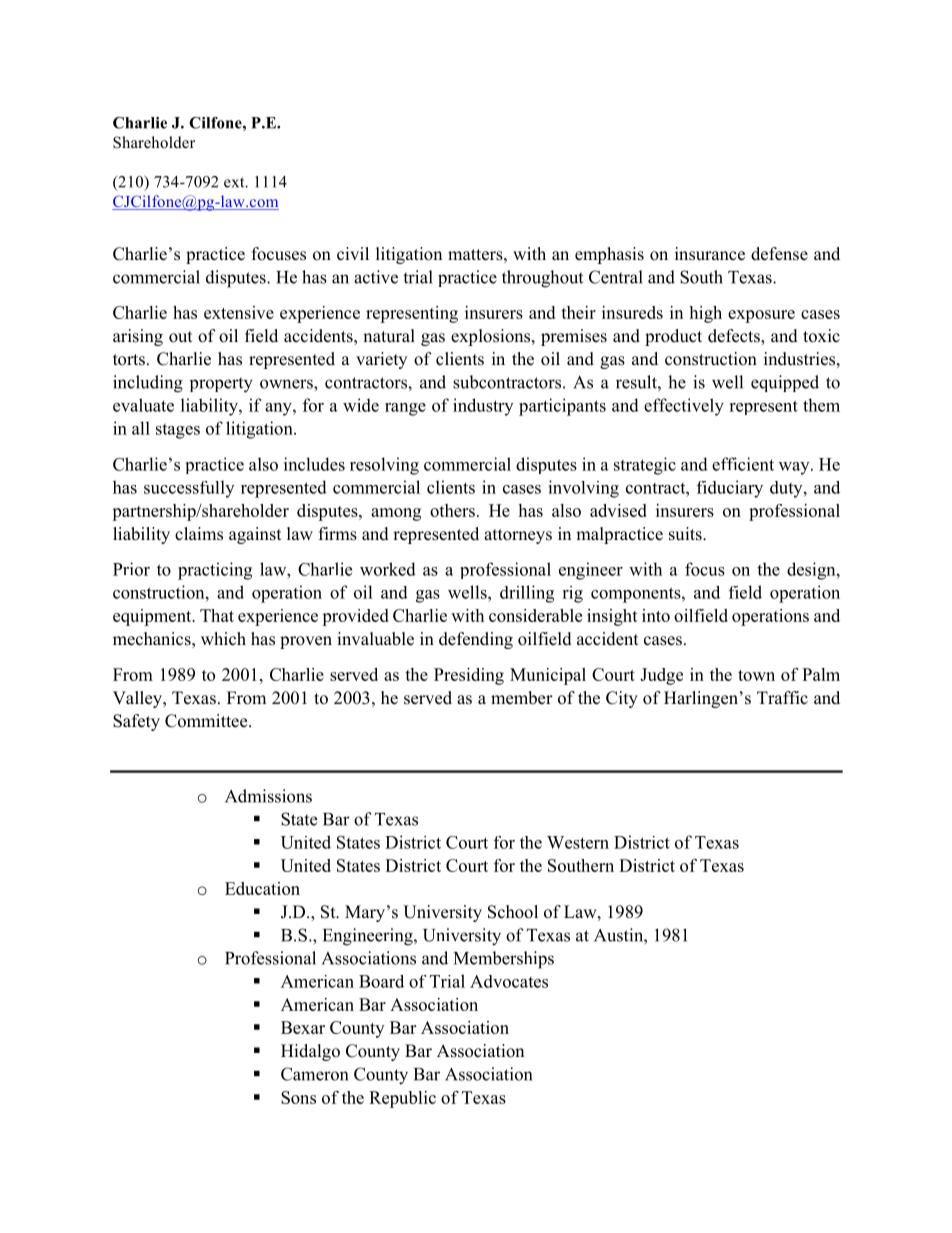 This document has width=952, height=1233. I want to click on insurance, so click(710, 254).
